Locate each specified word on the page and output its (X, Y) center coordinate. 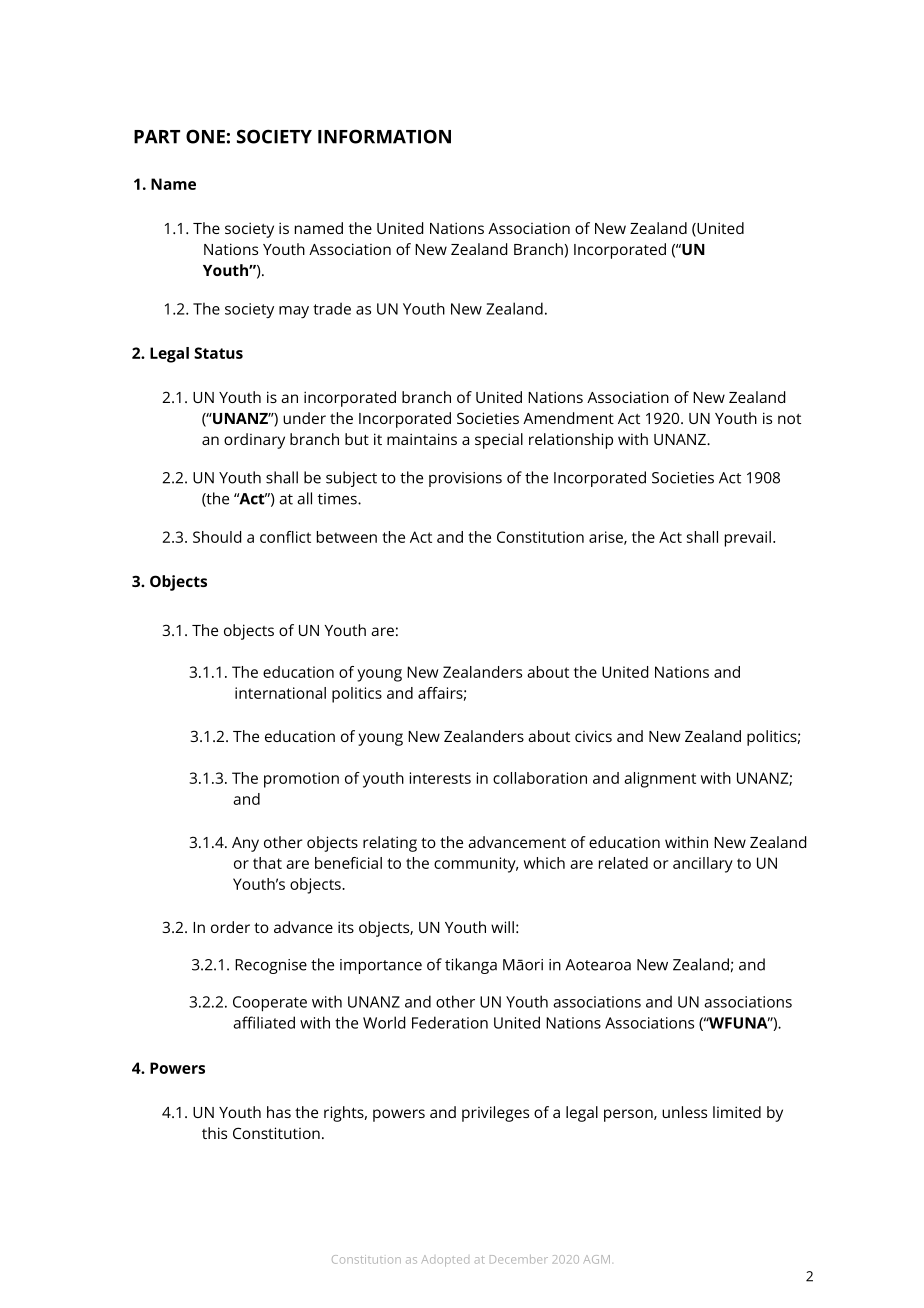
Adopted (445, 1261)
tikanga (471, 966)
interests (440, 778)
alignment (660, 780)
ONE (205, 136)
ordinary (254, 441)
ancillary (703, 865)
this (214, 1133)
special (499, 441)
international (280, 693)
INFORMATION (384, 136)
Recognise (271, 966)
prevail (748, 539)
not (789, 419)
